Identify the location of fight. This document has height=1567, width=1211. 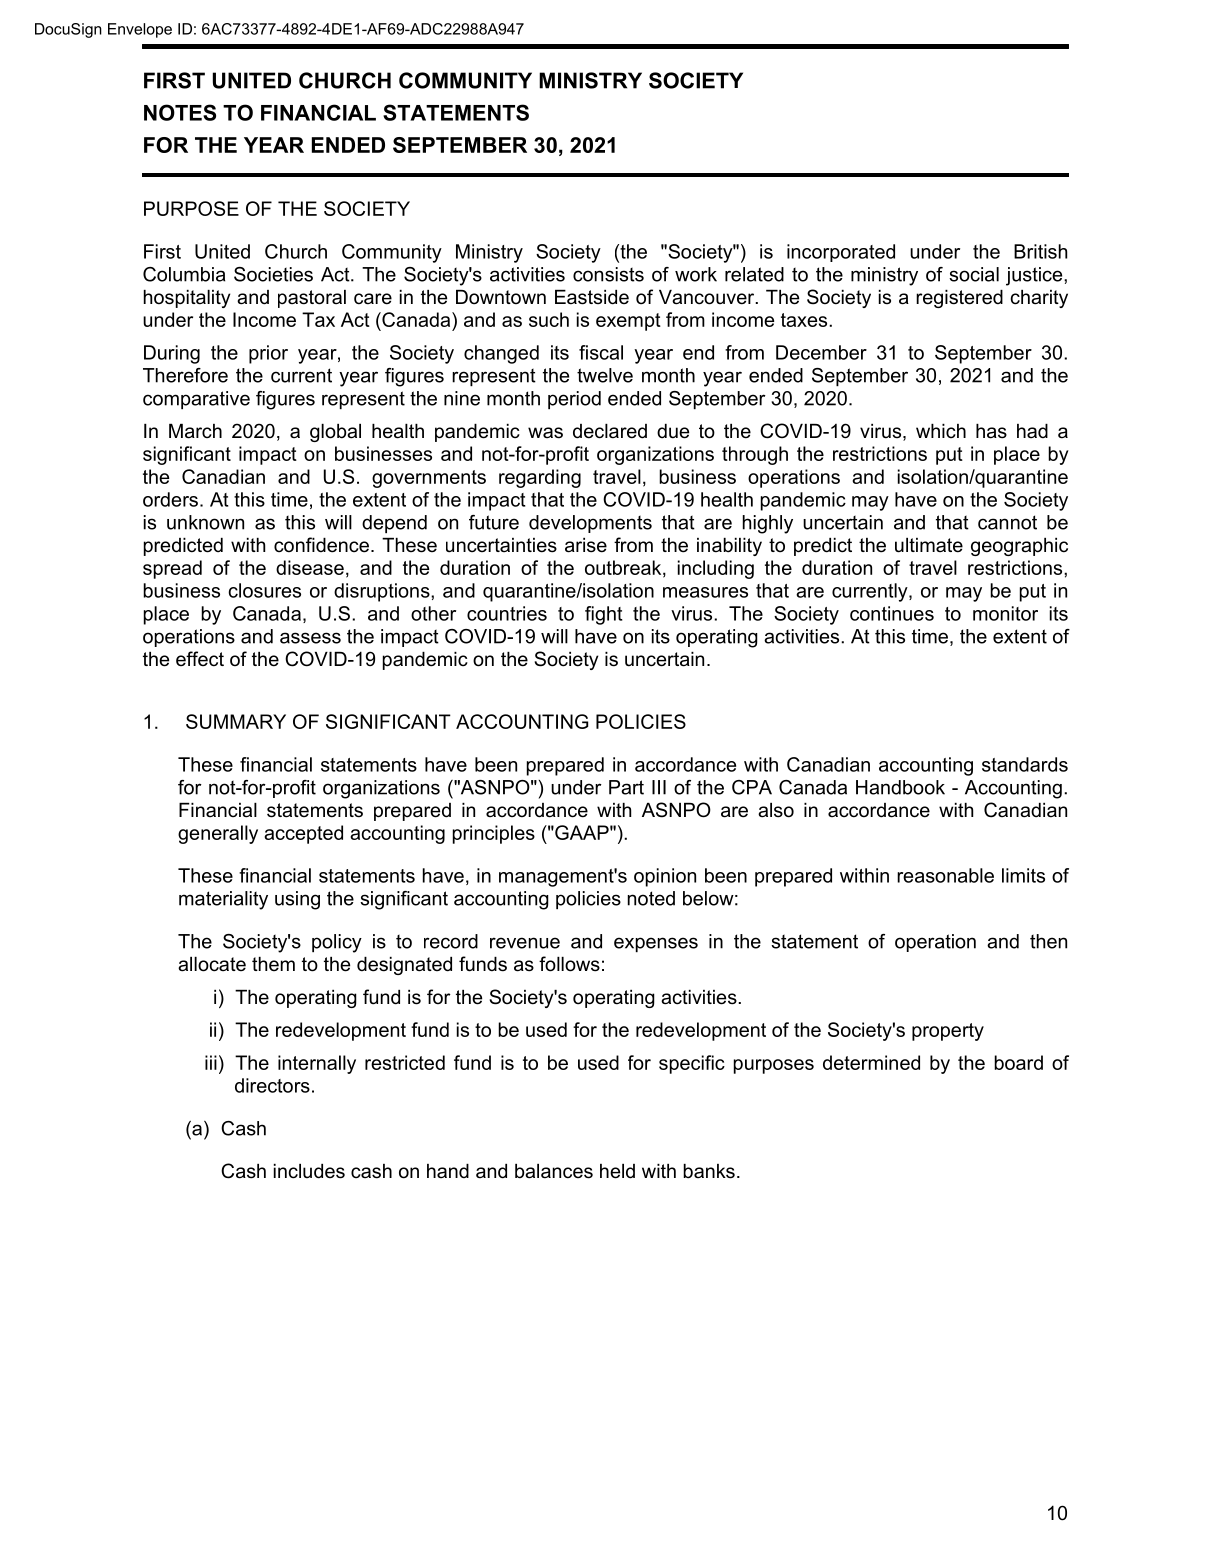
(604, 615).
